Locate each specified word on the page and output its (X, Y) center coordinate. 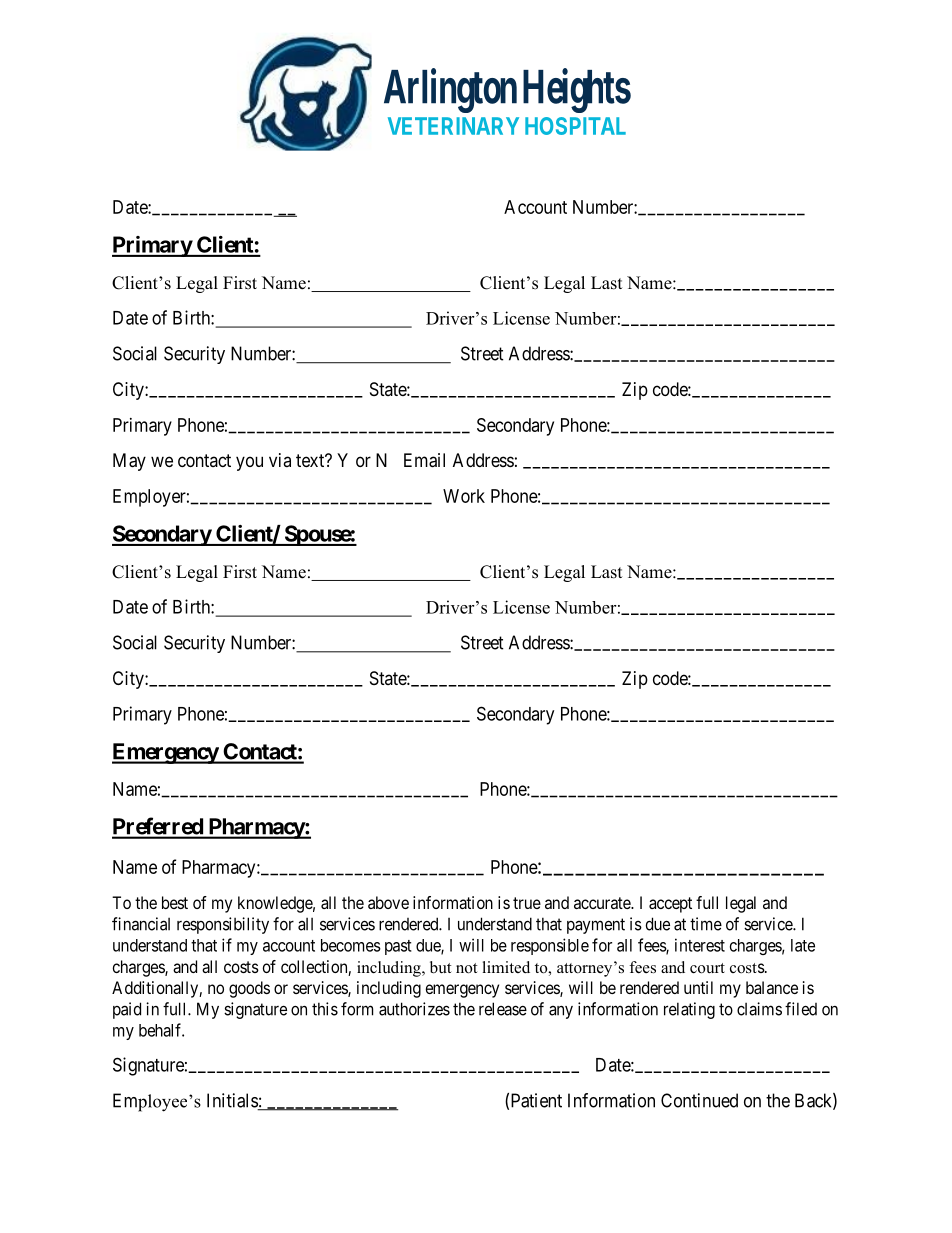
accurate (603, 903)
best (175, 902)
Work (464, 496)
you (249, 463)
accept (670, 905)
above (388, 902)
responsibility (223, 925)
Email (424, 460)
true (527, 903)
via (280, 460)
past (398, 947)
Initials (233, 1101)
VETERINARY (453, 126)
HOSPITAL (575, 126)
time (706, 924)
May (129, 462)
